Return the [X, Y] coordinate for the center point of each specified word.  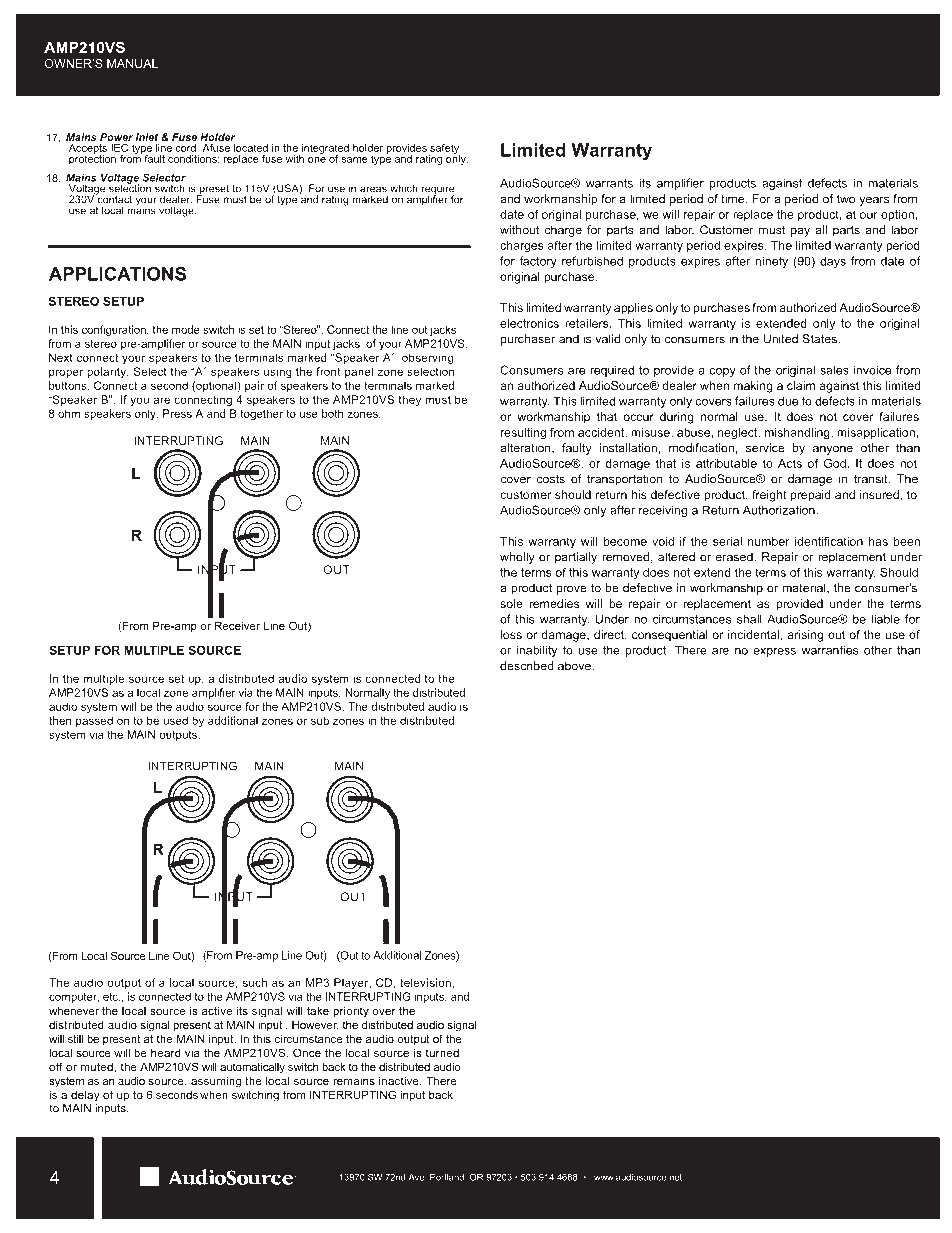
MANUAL [132, 63]
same [354, 160]
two [846, 199]
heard [166, 1052]
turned [442, 1052]
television [425, 982]
